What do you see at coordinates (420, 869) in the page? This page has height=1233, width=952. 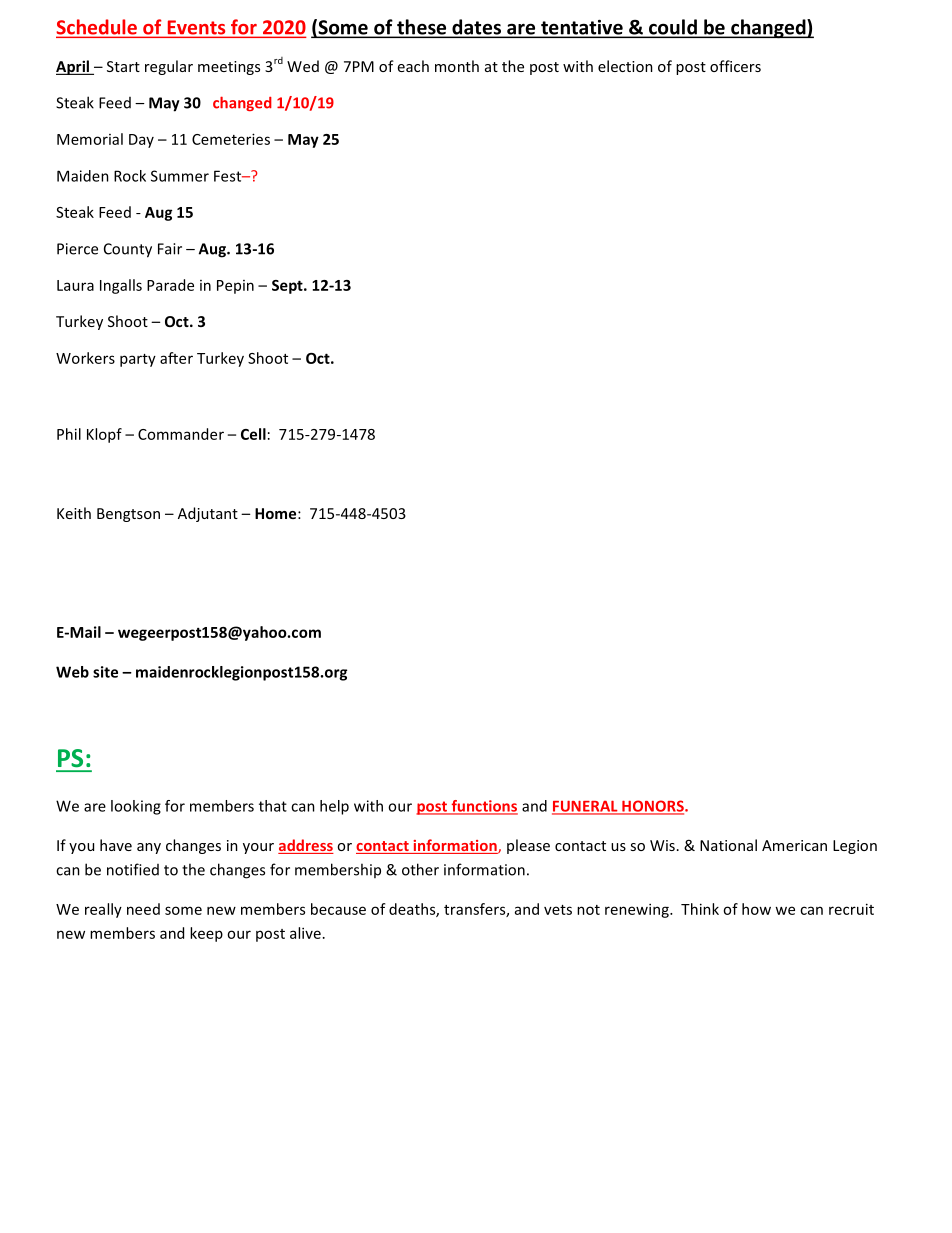 I see `other` at bounding box center [420, 869].
